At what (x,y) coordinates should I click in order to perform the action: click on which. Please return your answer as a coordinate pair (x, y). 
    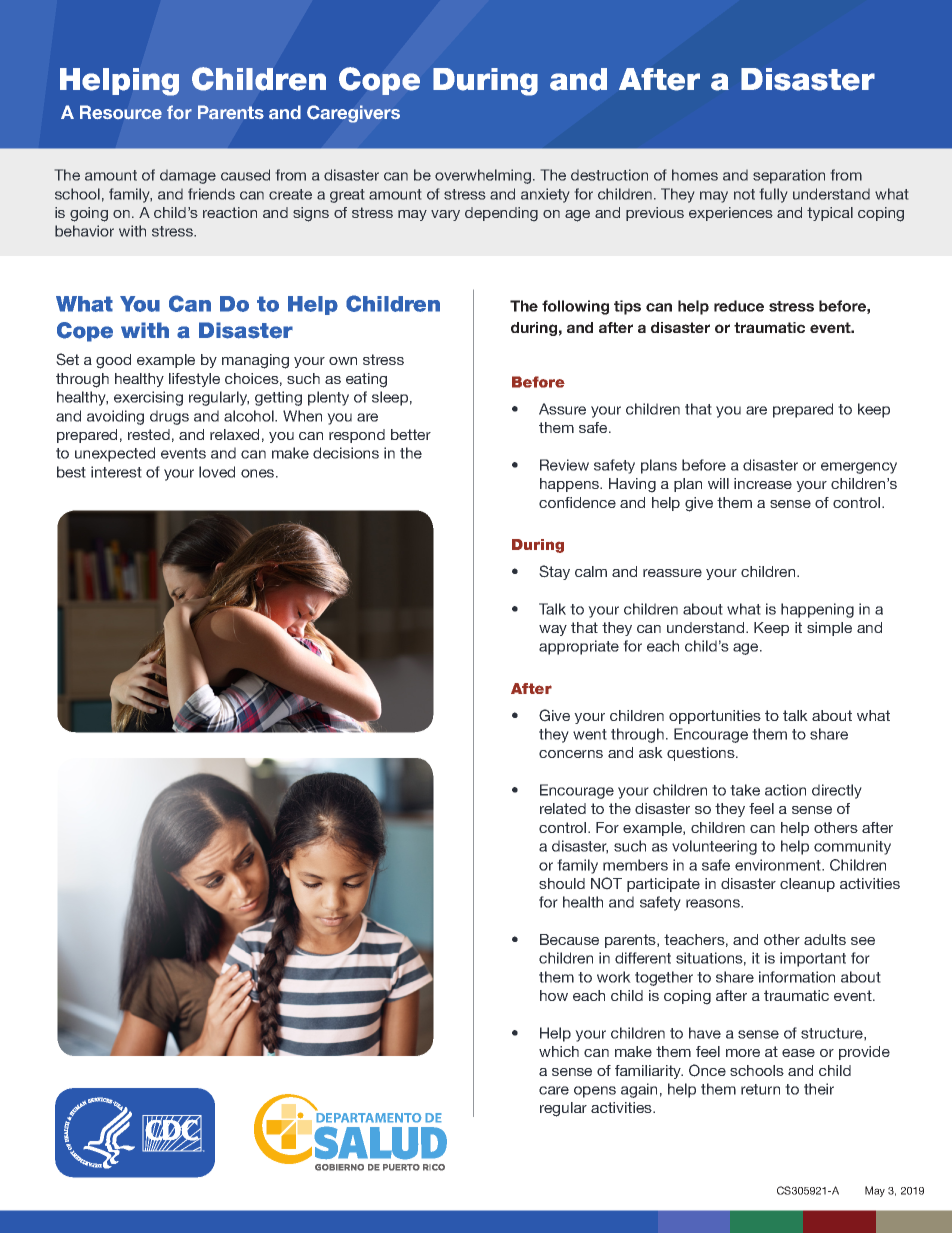
    Looking at the image, I should click on (559, 1051).
